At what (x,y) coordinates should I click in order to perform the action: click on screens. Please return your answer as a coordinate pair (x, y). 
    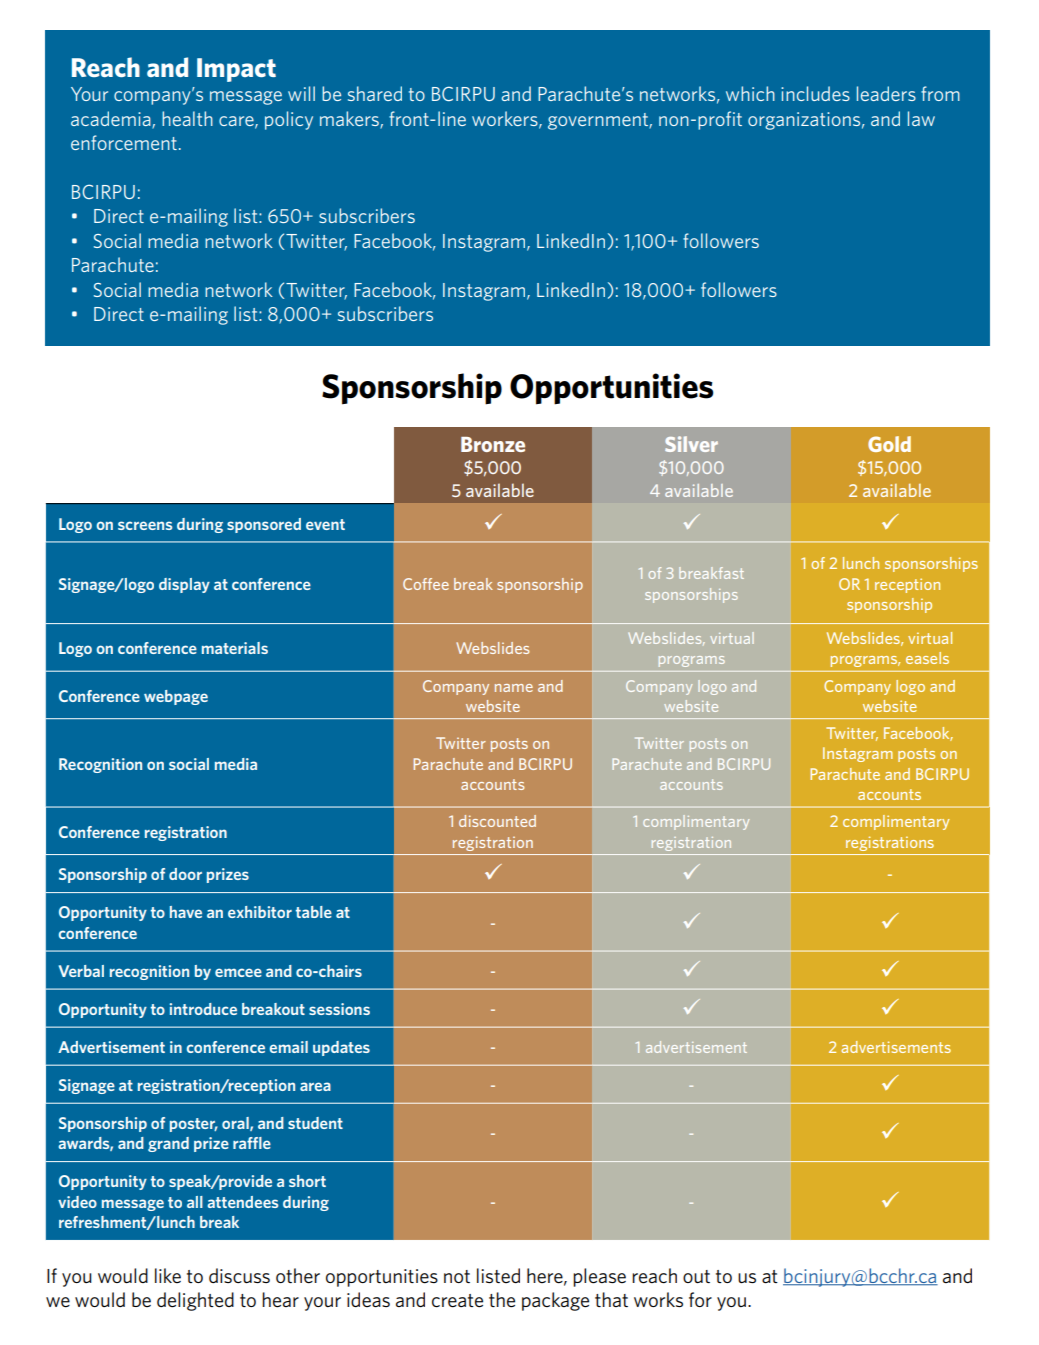
    Looking at the image, I should click on (145, 525).
